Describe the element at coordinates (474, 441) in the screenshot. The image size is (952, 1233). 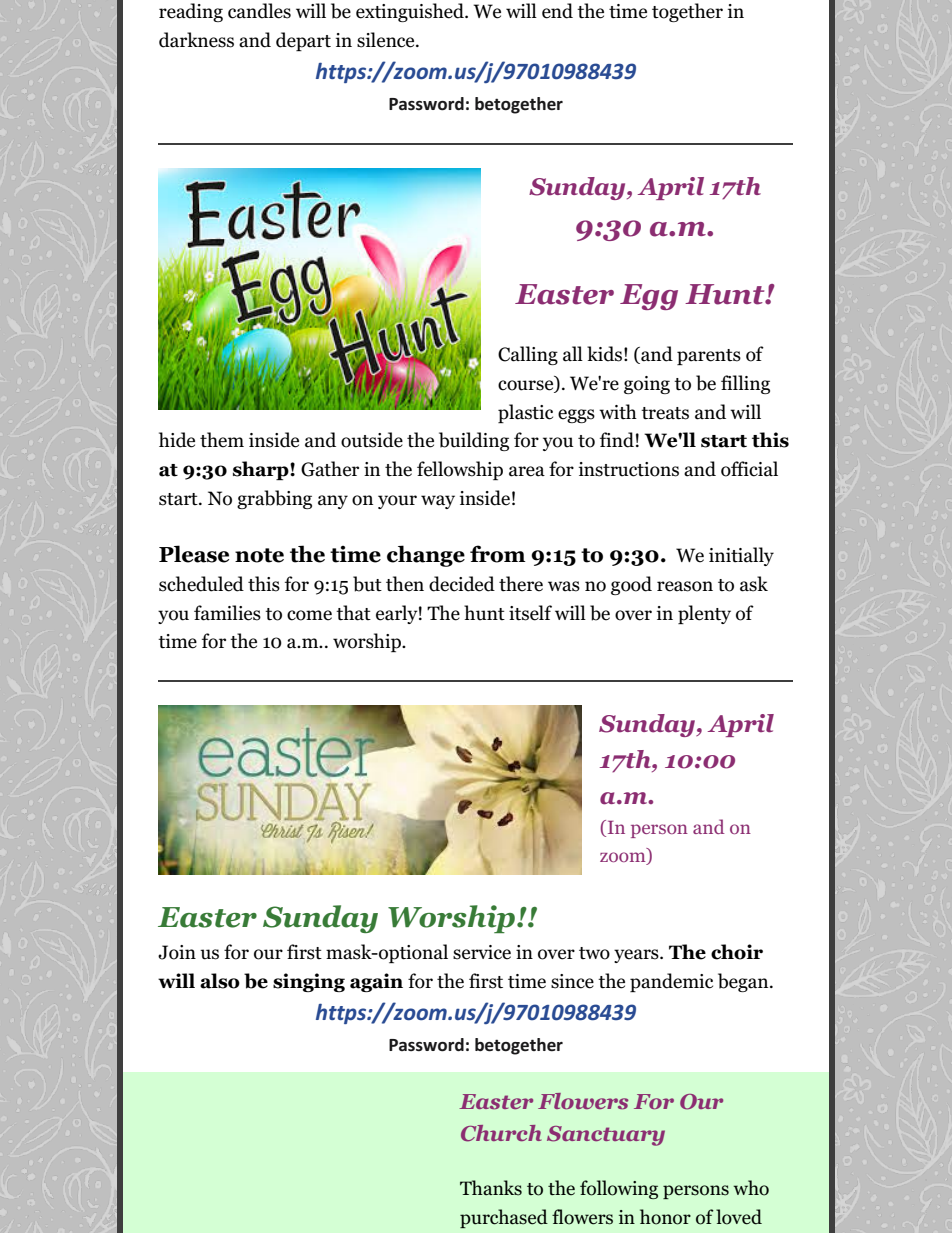
I see `building` at that location.
